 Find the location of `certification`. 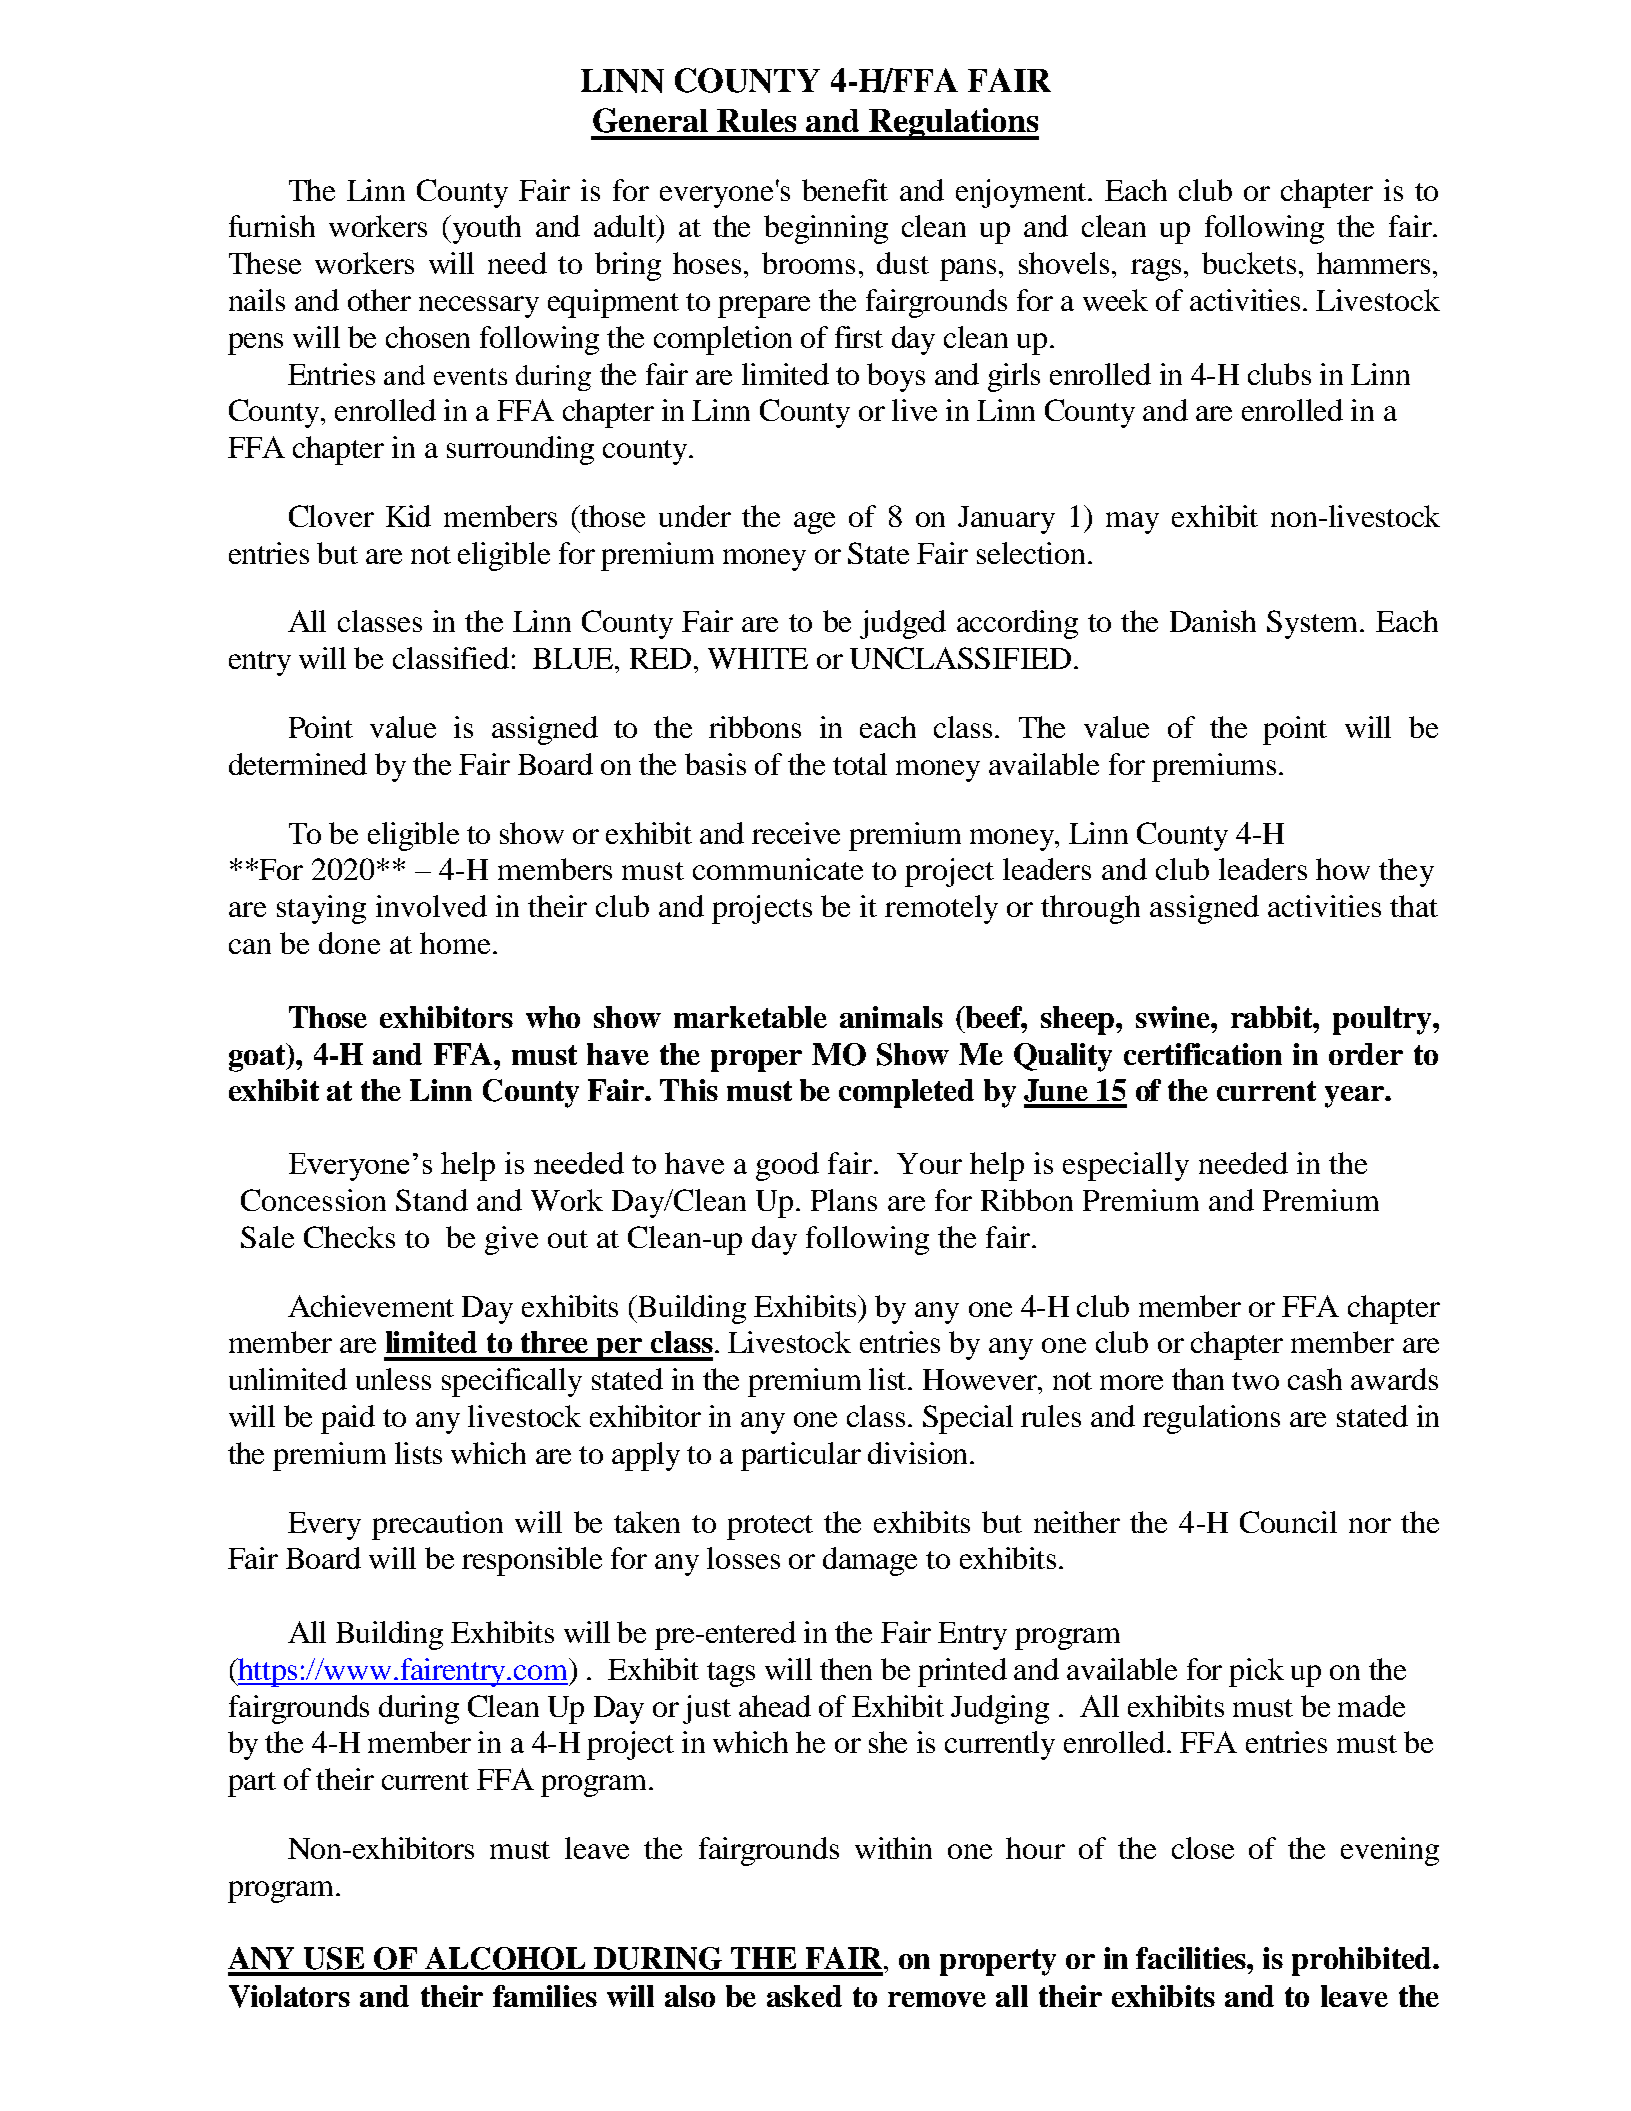

certification is located at coordinates (1203, 1054).
